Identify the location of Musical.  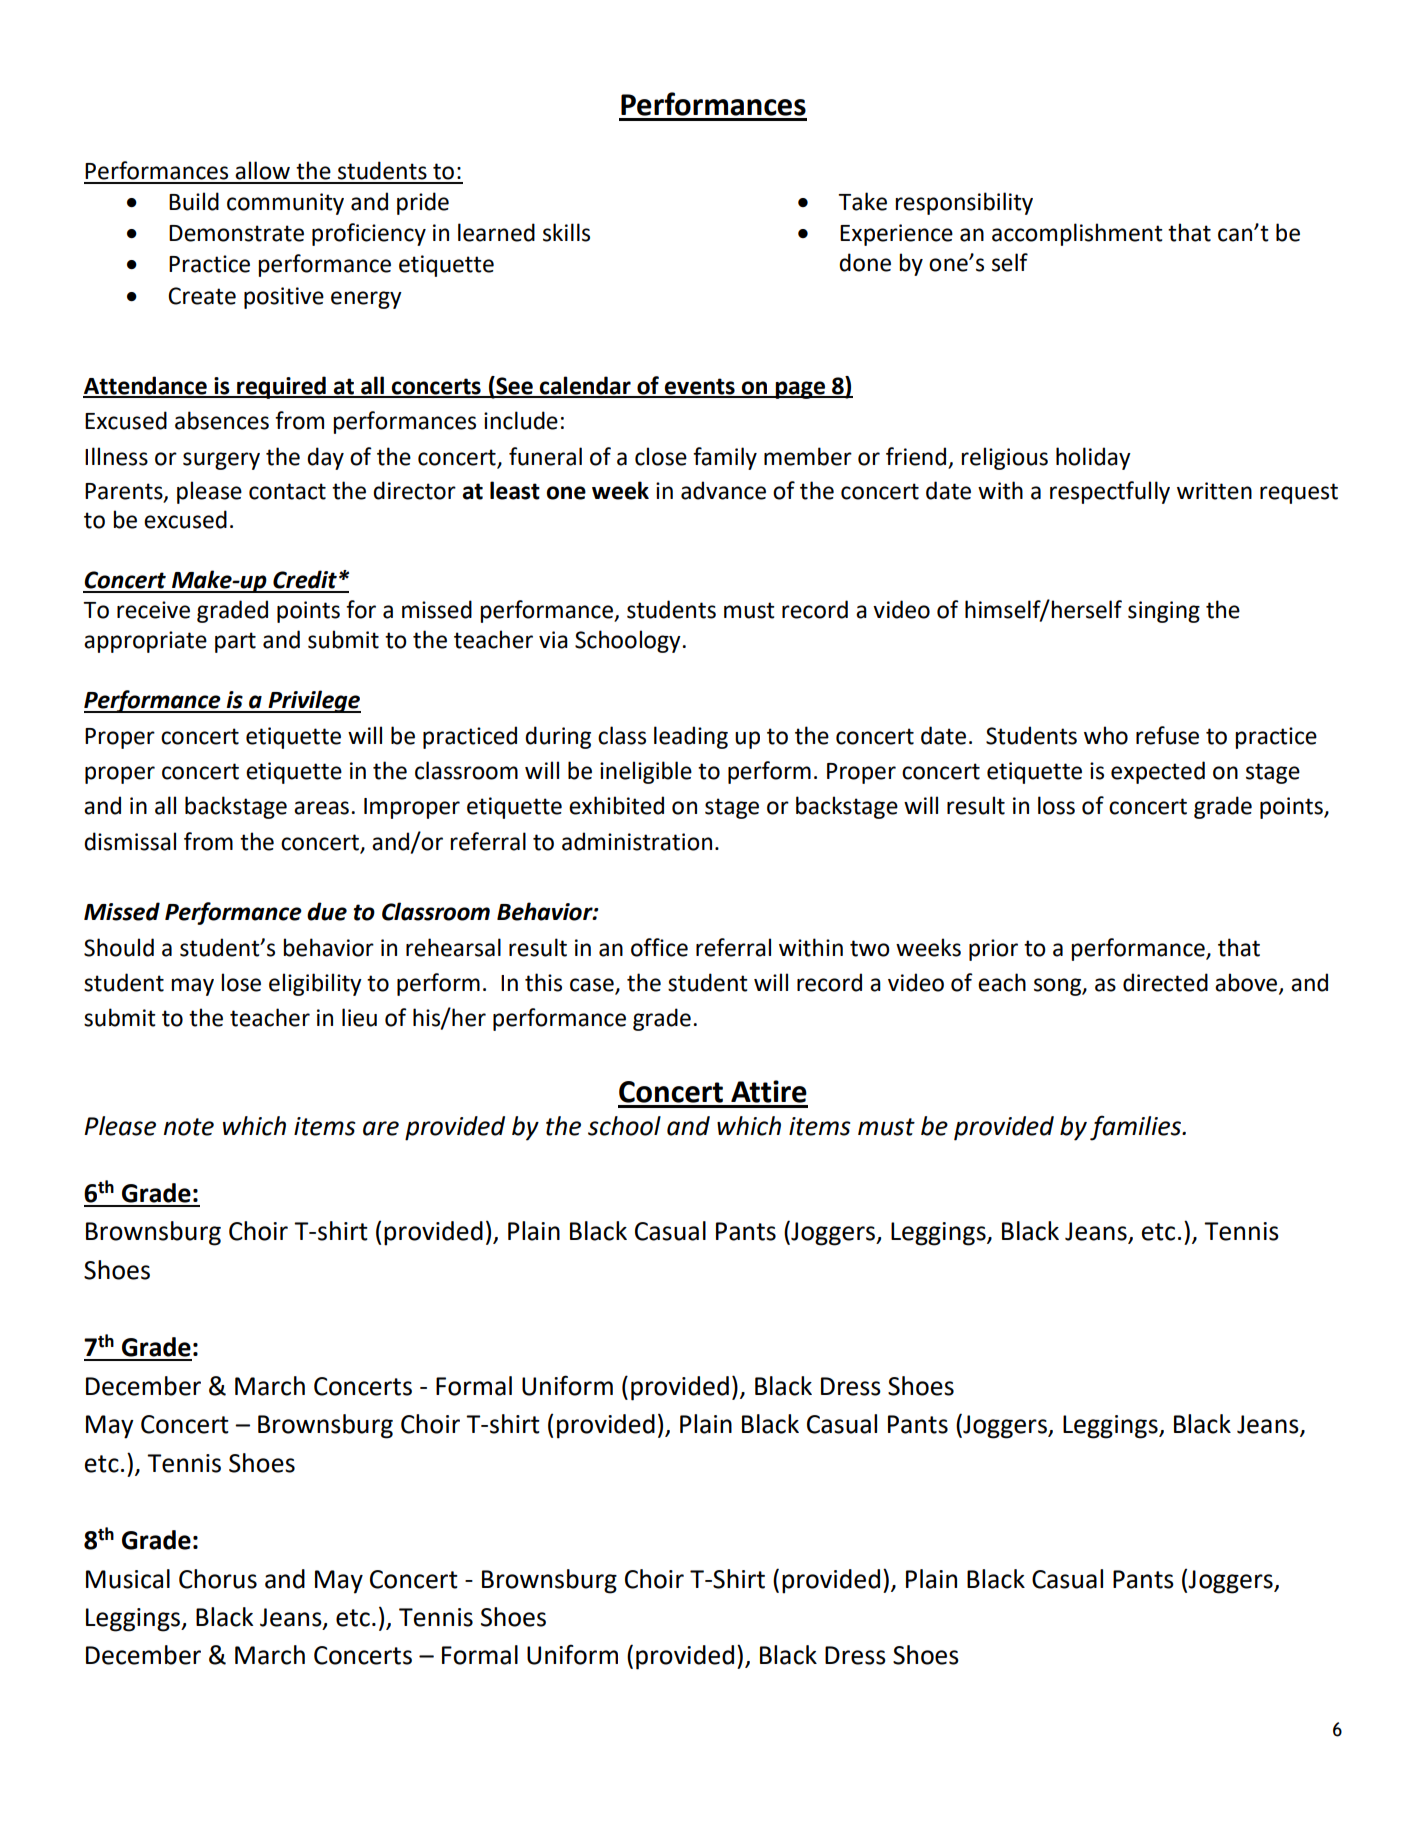
(128, 1579).
